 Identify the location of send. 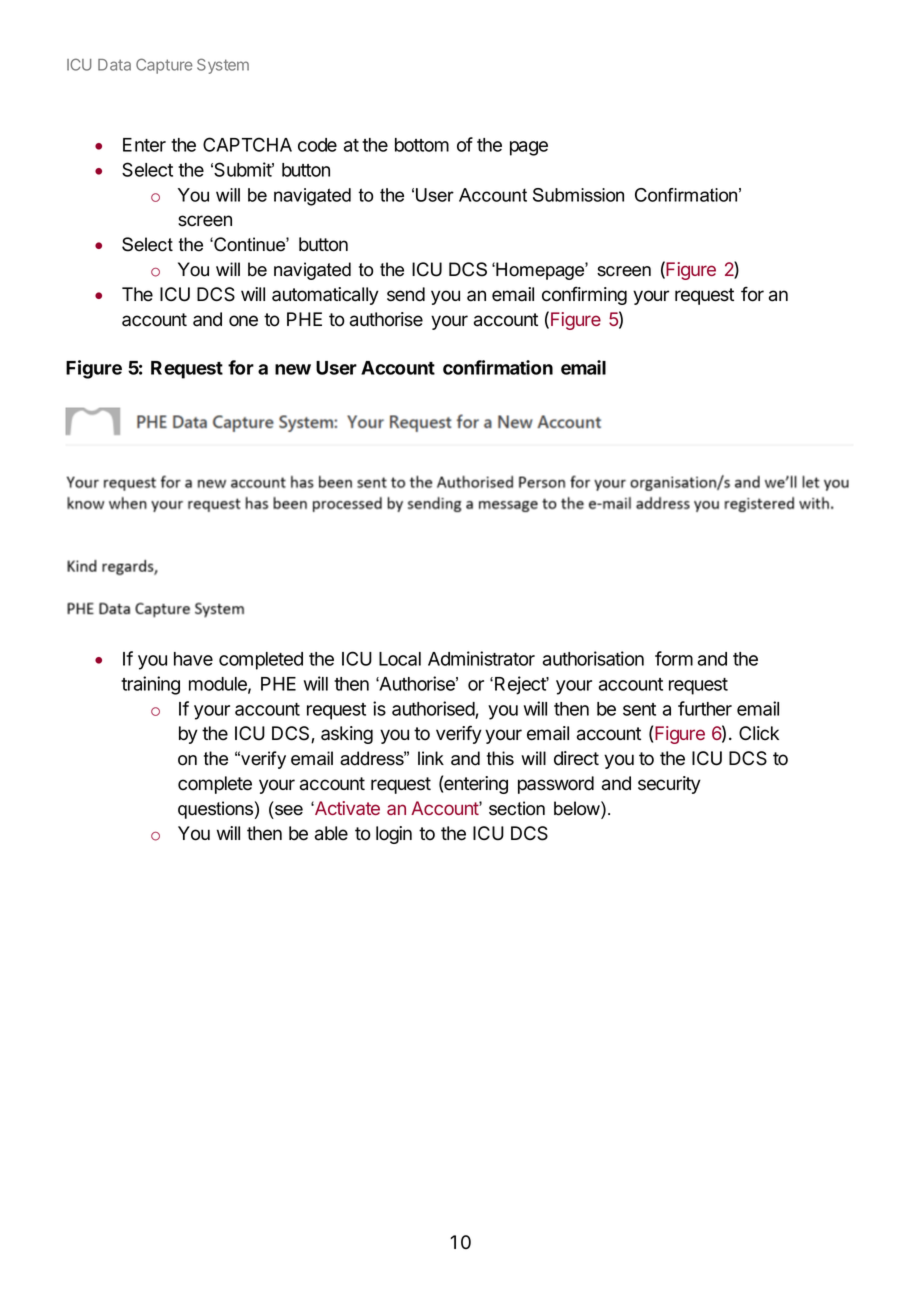
(406, 294).
